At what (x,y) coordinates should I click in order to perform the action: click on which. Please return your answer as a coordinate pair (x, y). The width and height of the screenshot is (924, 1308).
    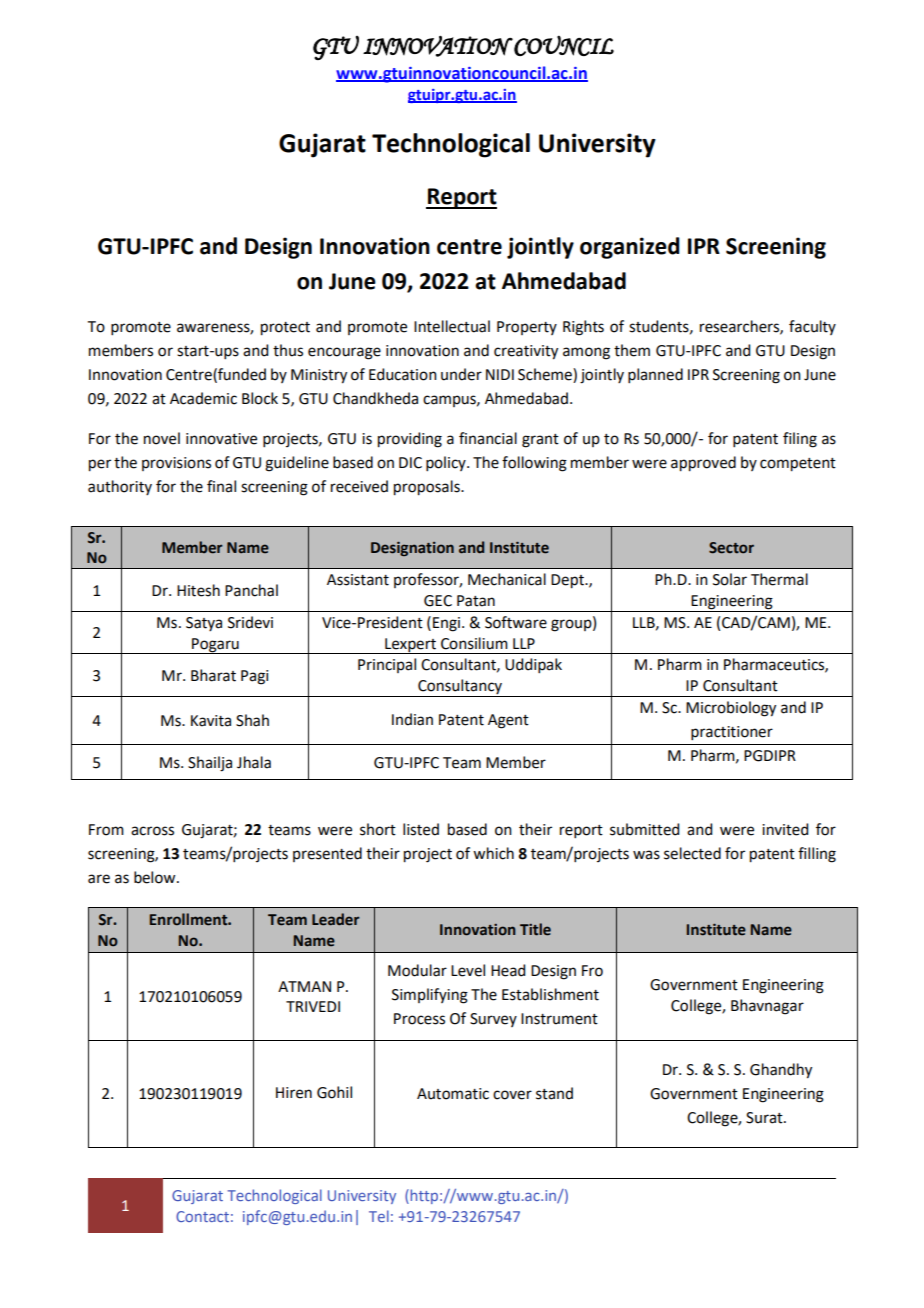
    Looking at the image, I should click on (493, 853).
